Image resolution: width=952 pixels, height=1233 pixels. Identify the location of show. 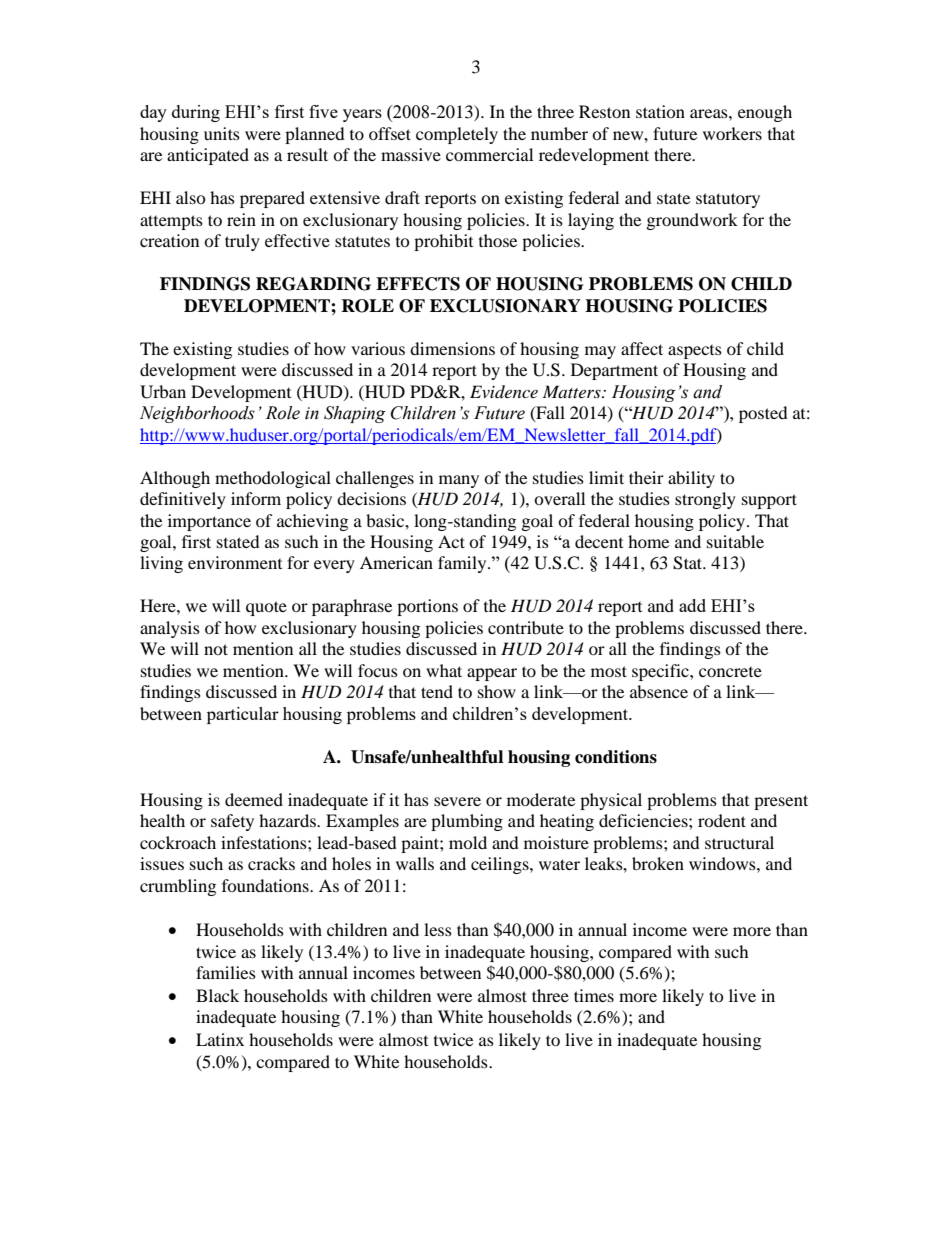
(497, 691).
